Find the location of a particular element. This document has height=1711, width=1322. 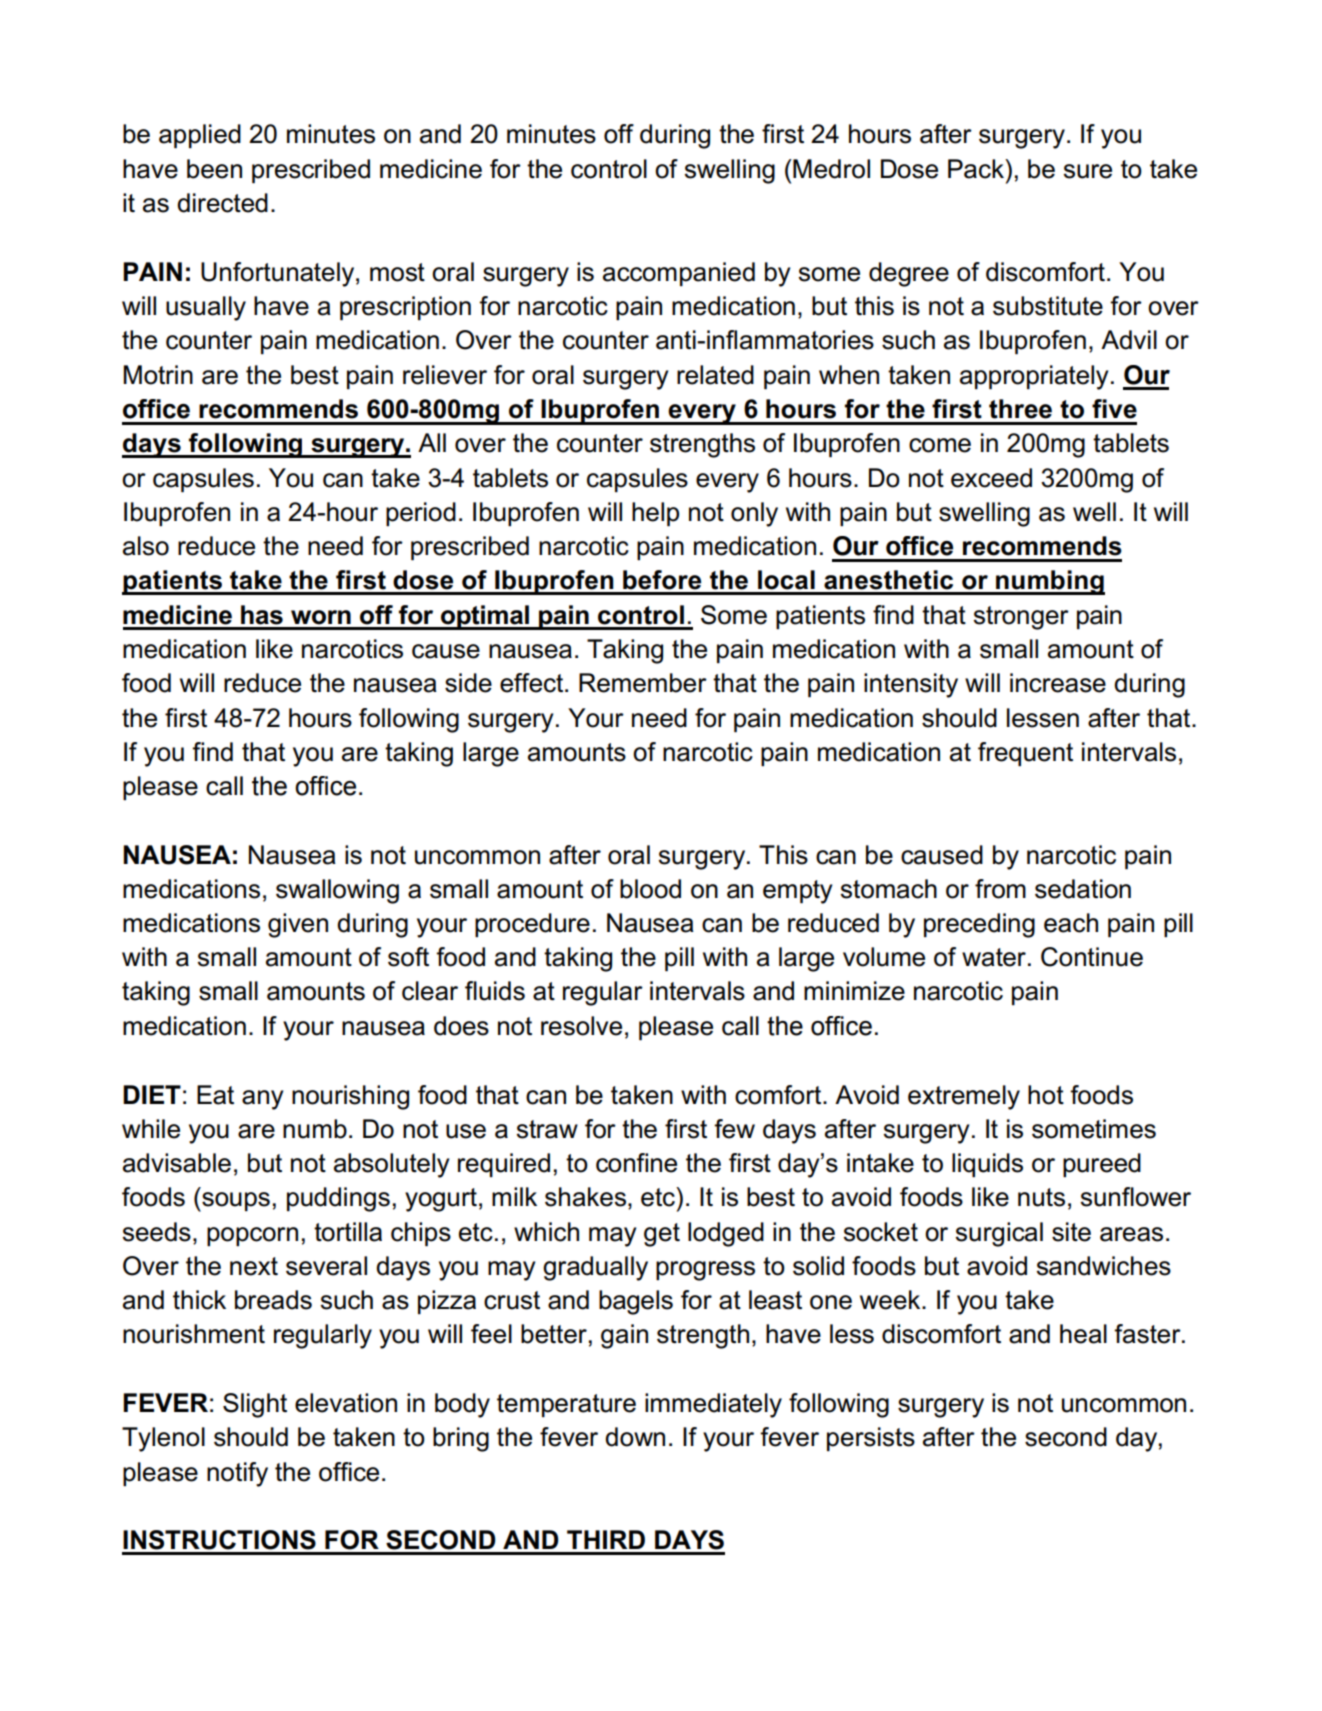

accompanied is located at coordinates (679, 274).
